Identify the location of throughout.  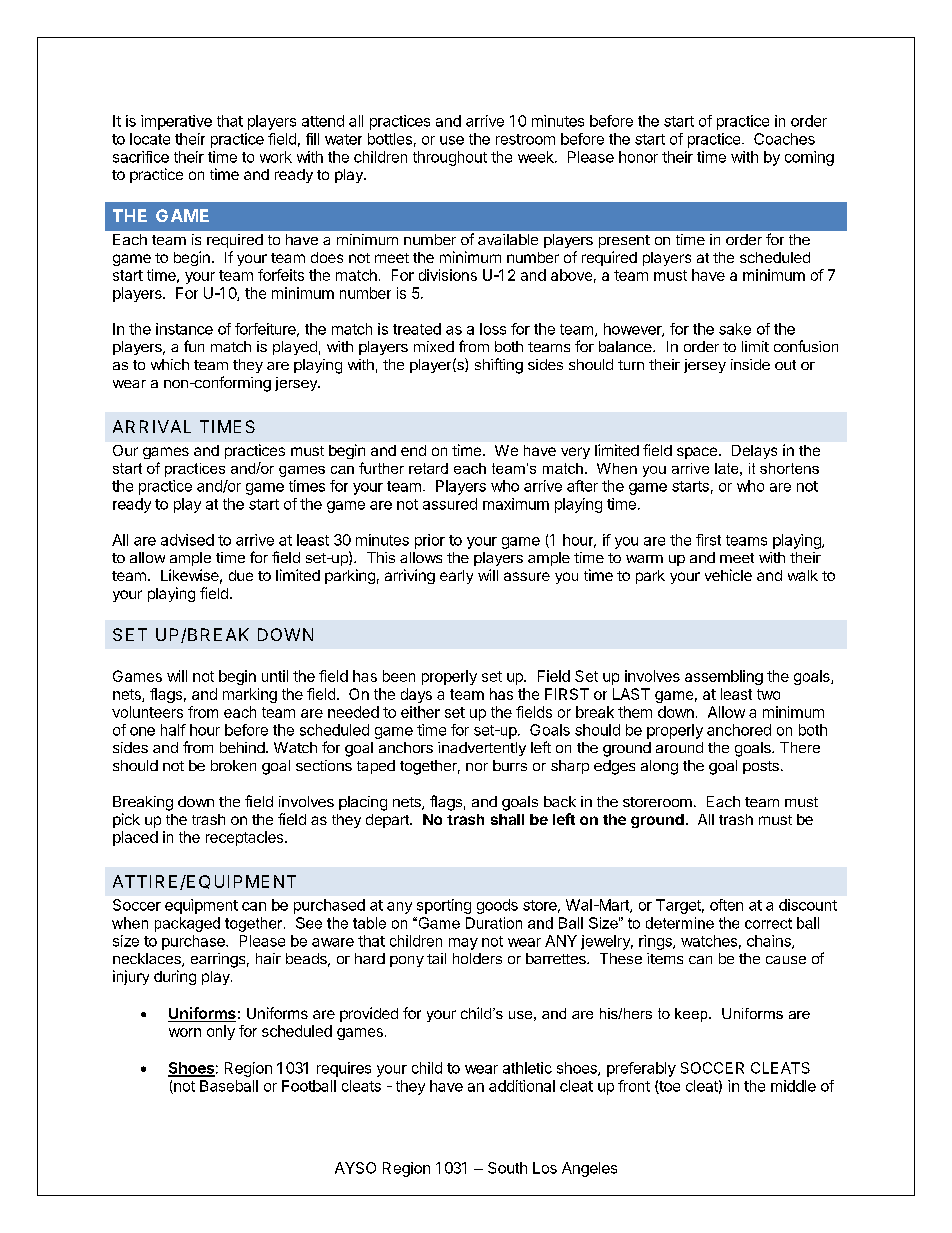
(450, 158).
